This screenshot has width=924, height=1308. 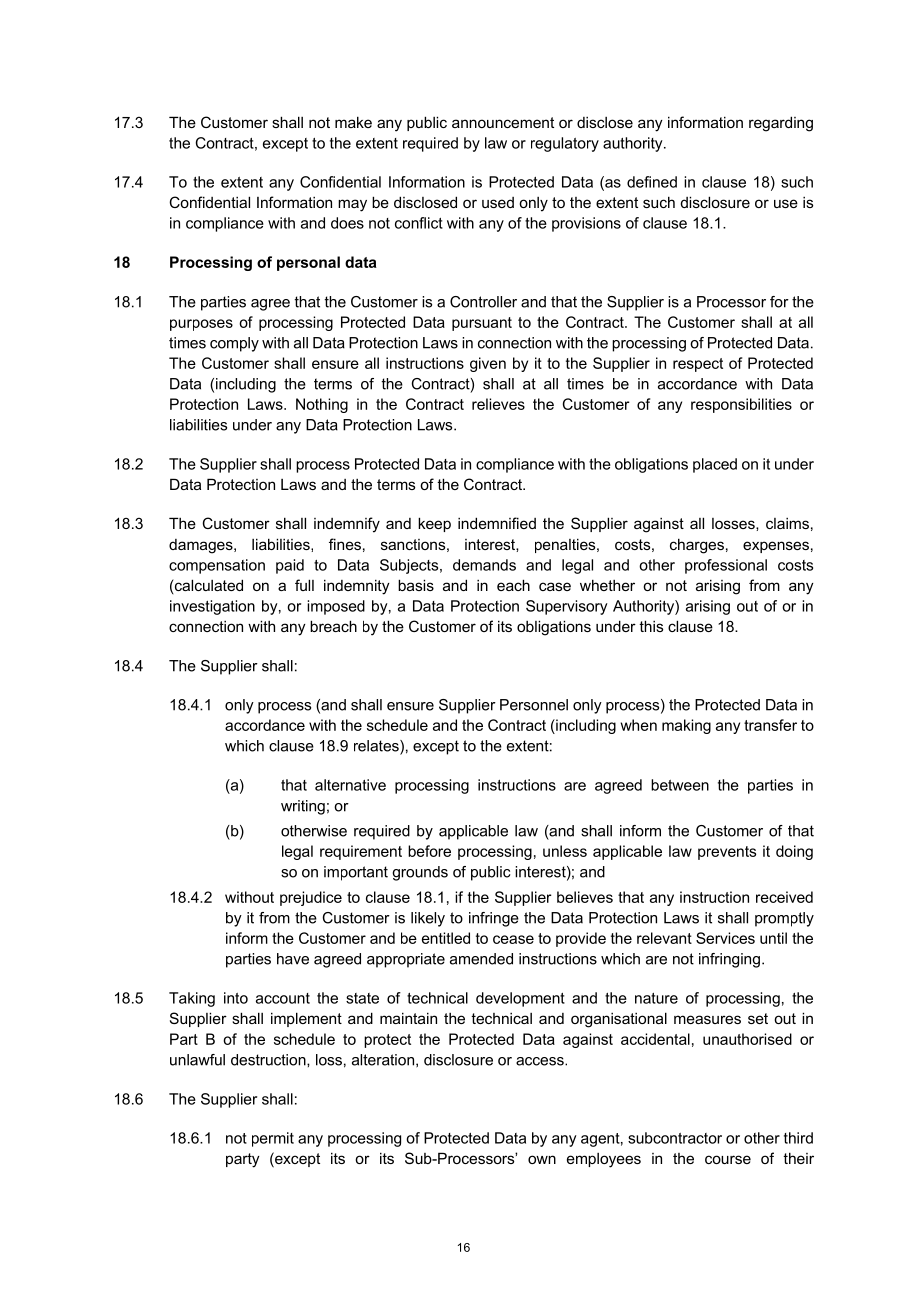 I want to click on course, so click(x=728, y=1159).
